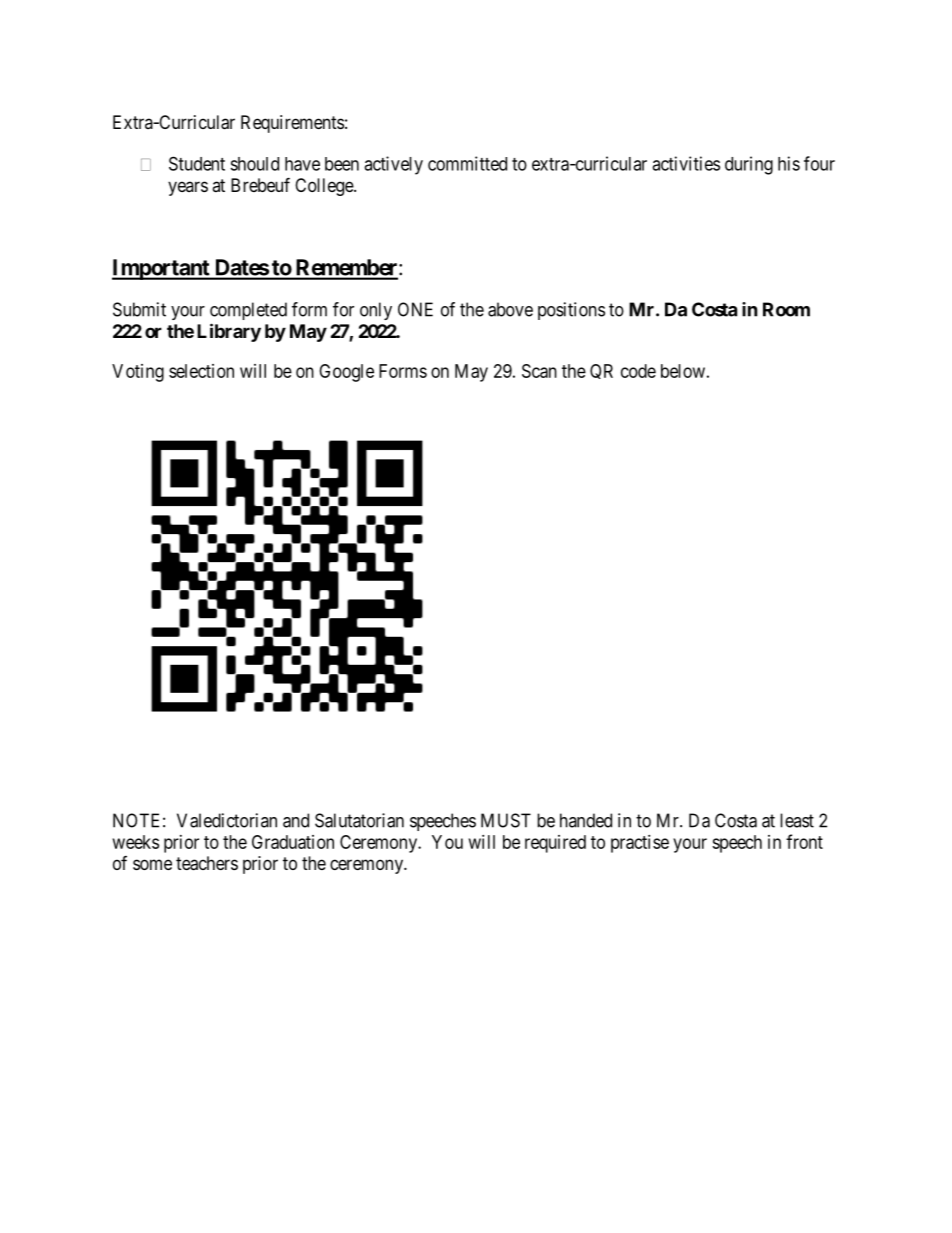 This screenshot has height=1233, width=952. I want to click on Valedictorian, so click(227, 820).
